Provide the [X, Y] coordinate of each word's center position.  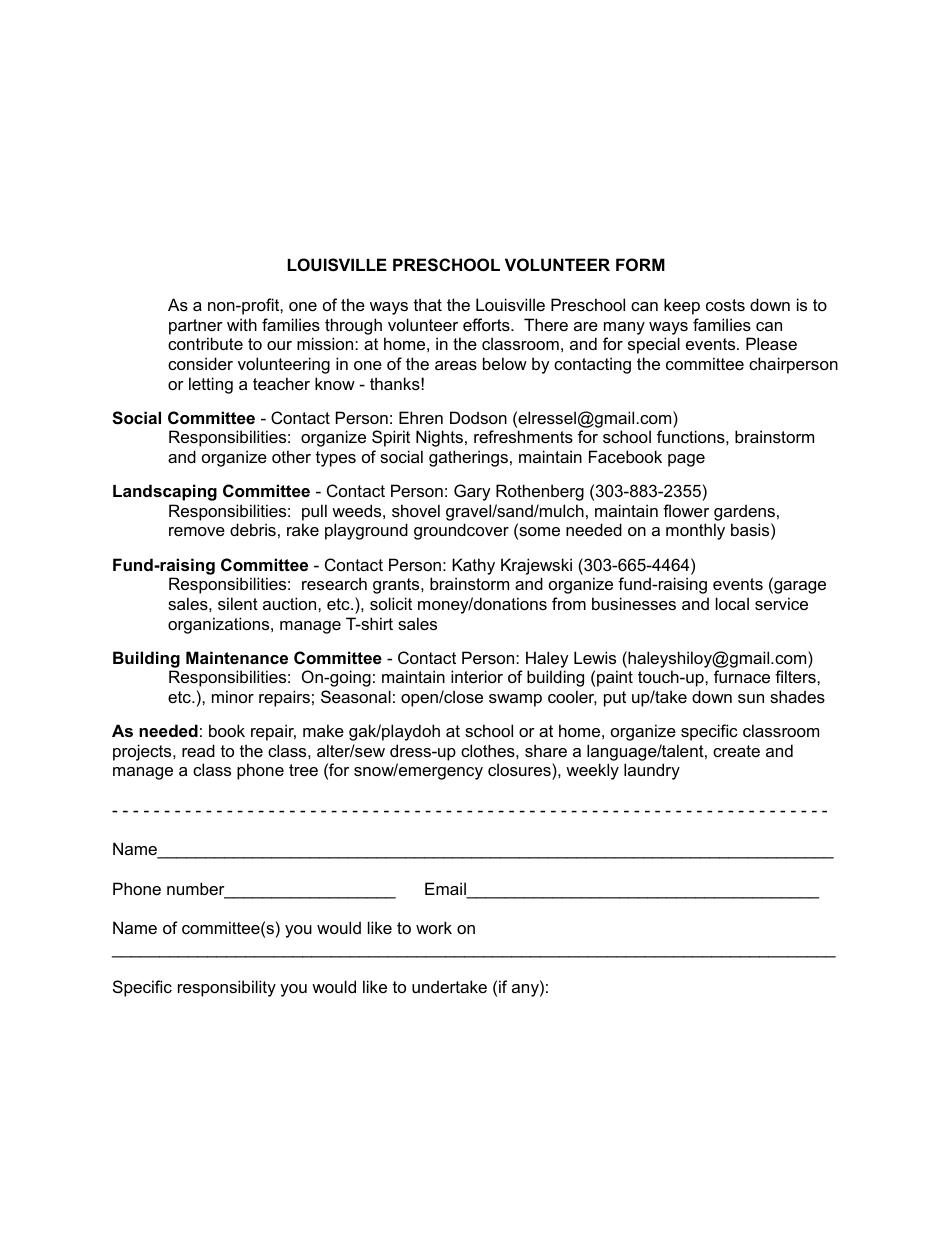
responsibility [227, 988]
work [434, 927]
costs [725, 305]
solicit [391, 603]
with [242, 324]
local [732, 603]
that [428, 304]
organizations [220, 625]
